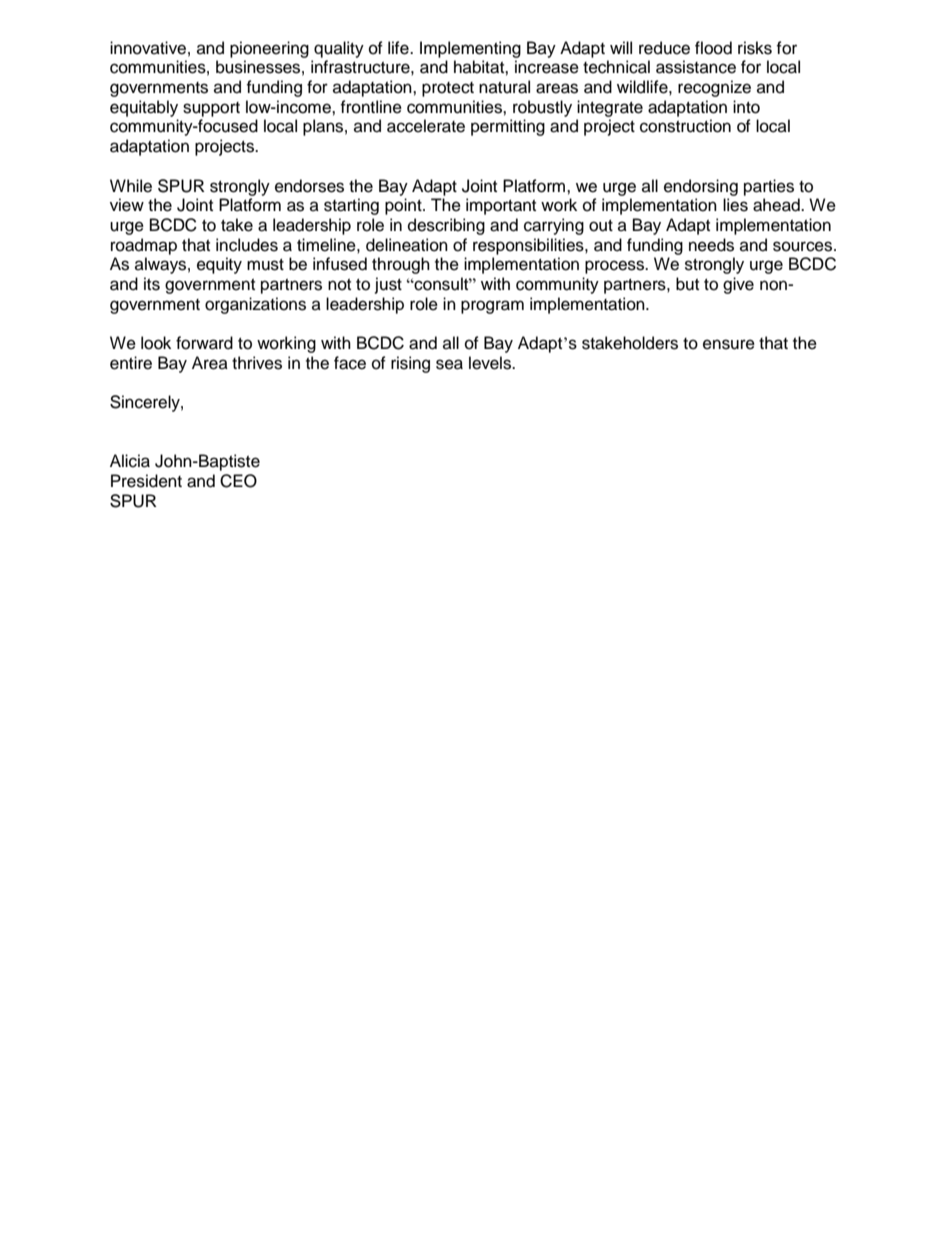 The width and height of the screenshot is (952, 1233). What do you see at coordinates (146, 481) in the screenshot?
I see `President` at bounding box center [146, 481].
